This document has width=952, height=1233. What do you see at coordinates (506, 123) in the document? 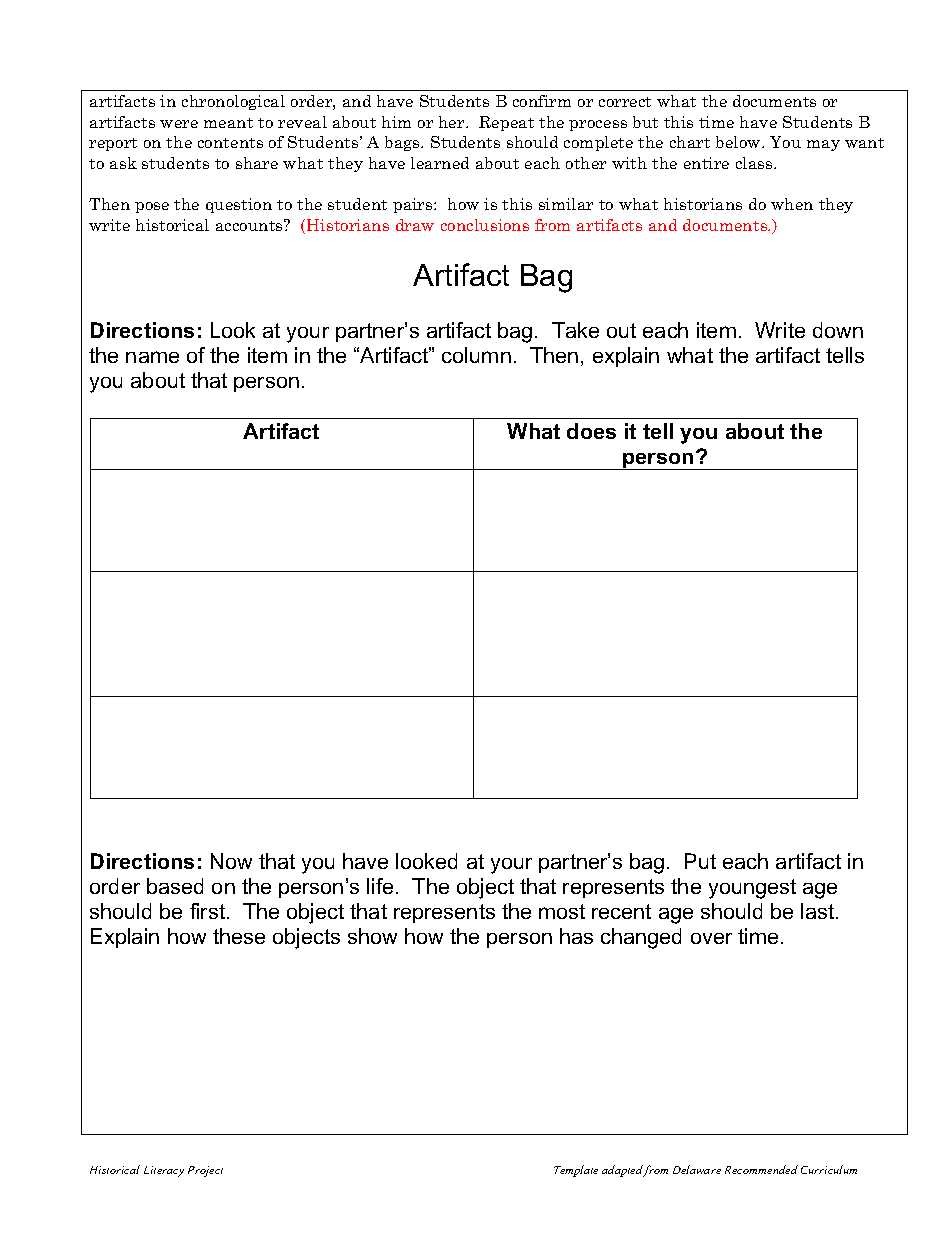
I see `Repeat` at bounding box center [506, 123].
